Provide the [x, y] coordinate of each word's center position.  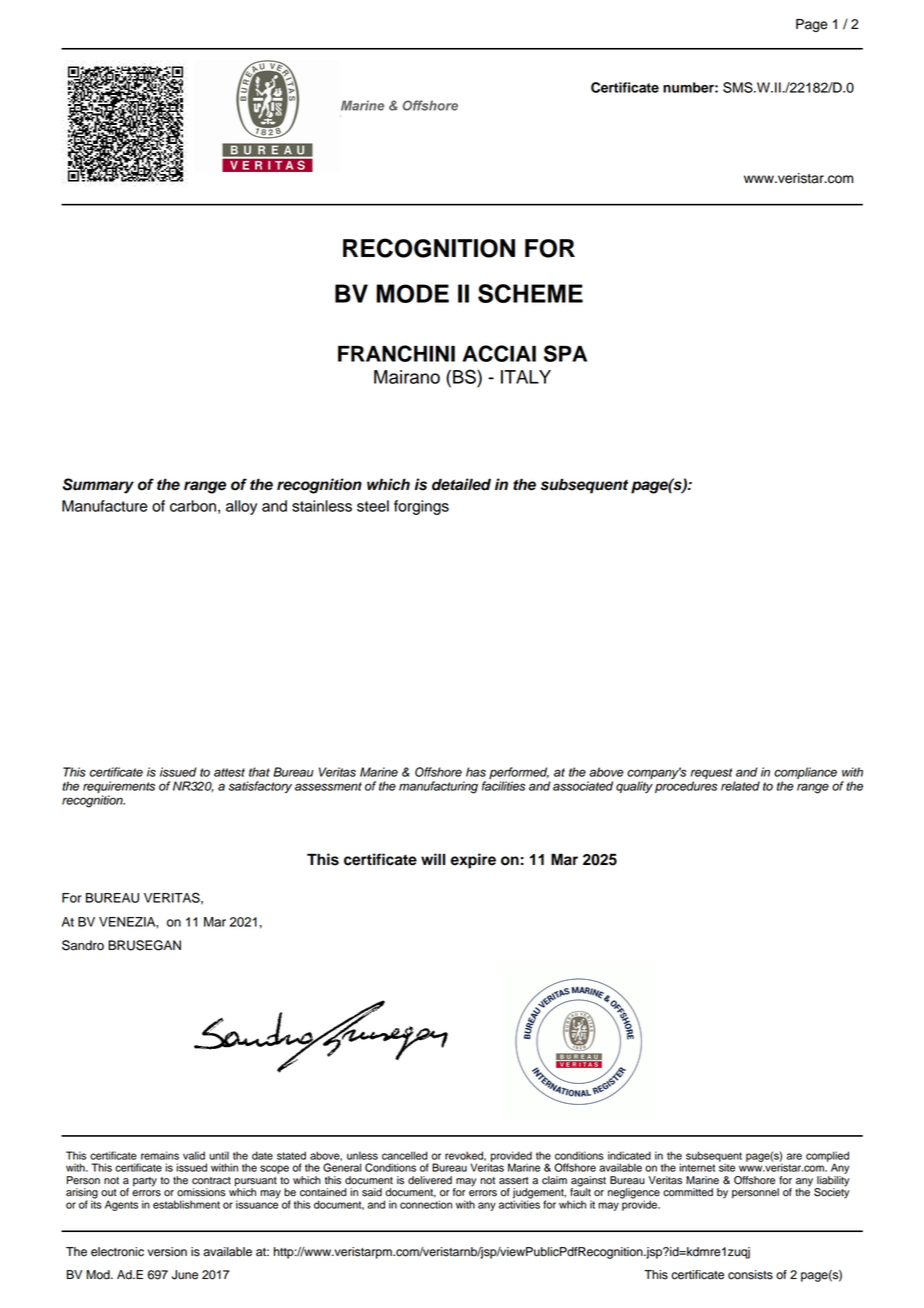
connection [426, 1204]
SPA [565, 353]
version [167, 1252]
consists [750, 1275]
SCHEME [530, 293]
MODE [412, 293]
